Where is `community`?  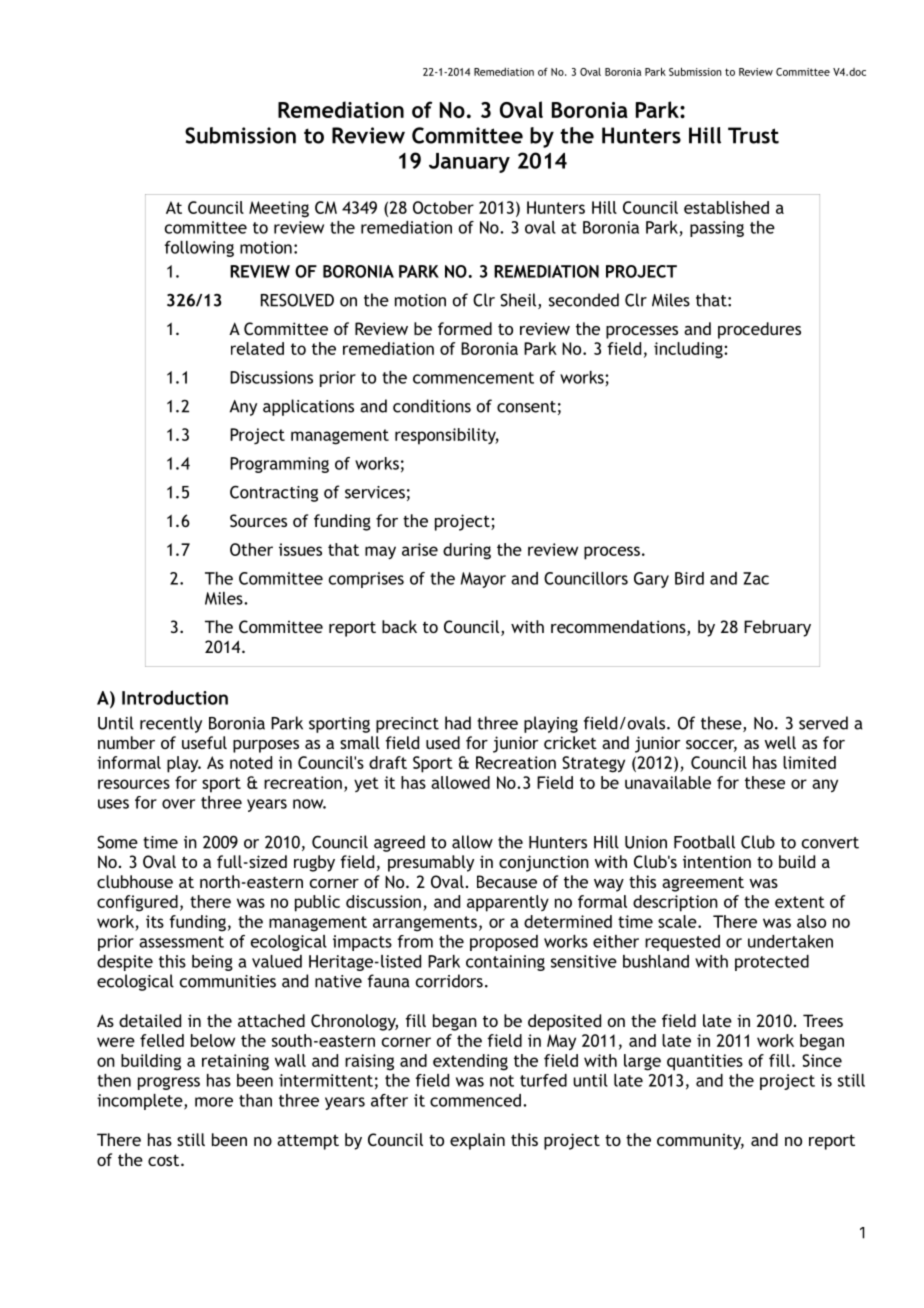
community is located at coordinates (700, 1142).
